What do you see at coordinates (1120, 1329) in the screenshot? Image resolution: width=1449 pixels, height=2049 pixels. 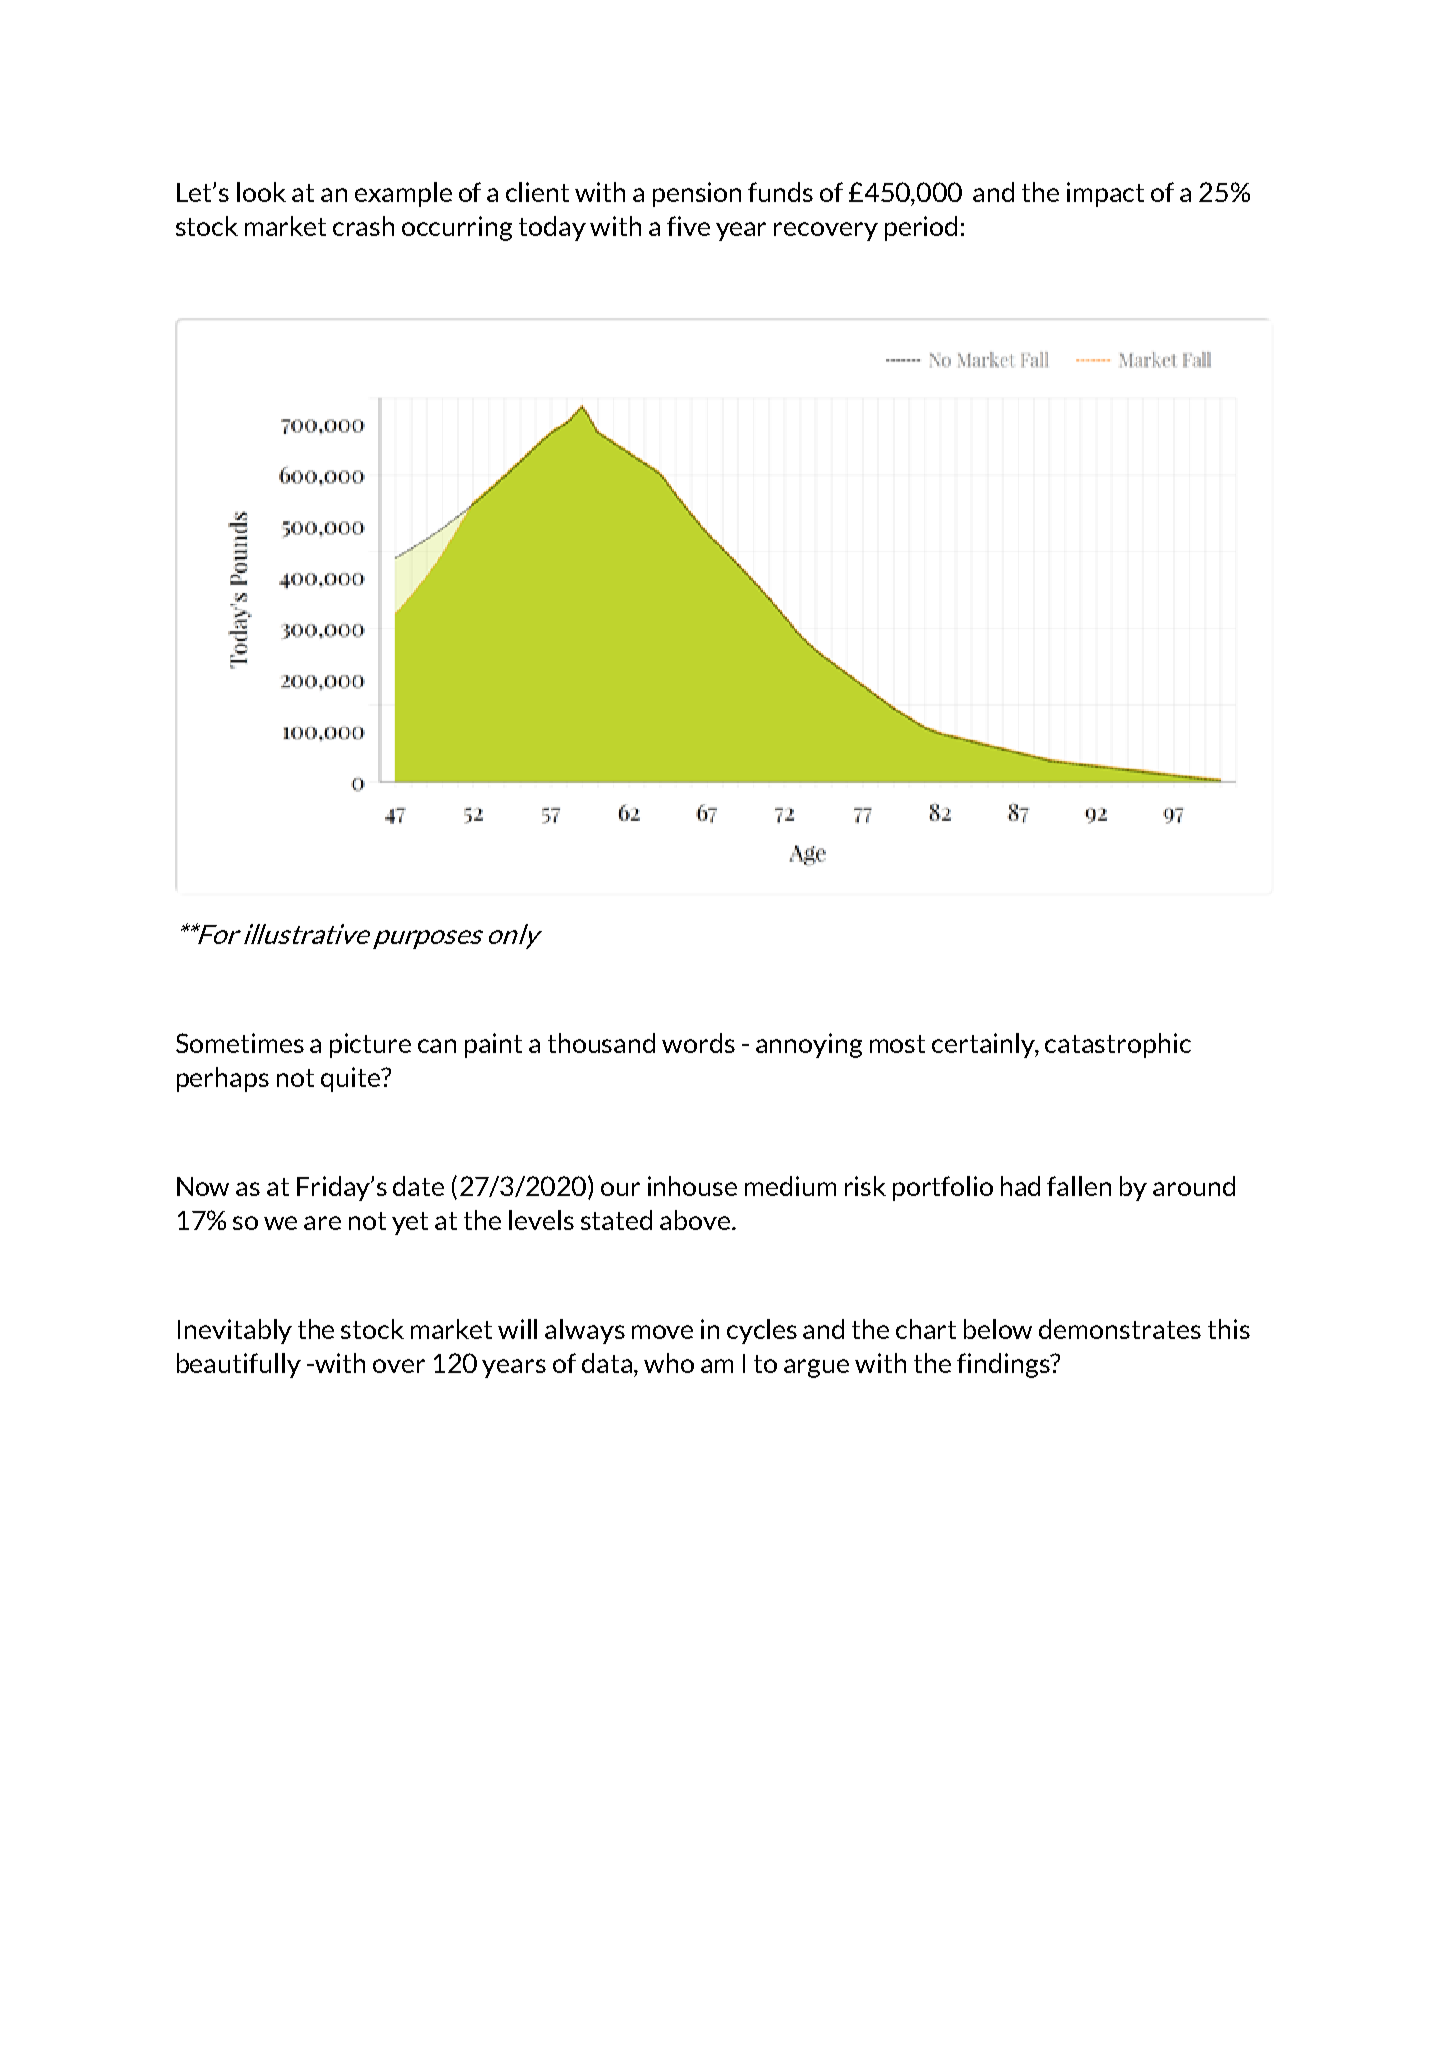 I see `demonstrates` at bounding box center [1120, 1329].
